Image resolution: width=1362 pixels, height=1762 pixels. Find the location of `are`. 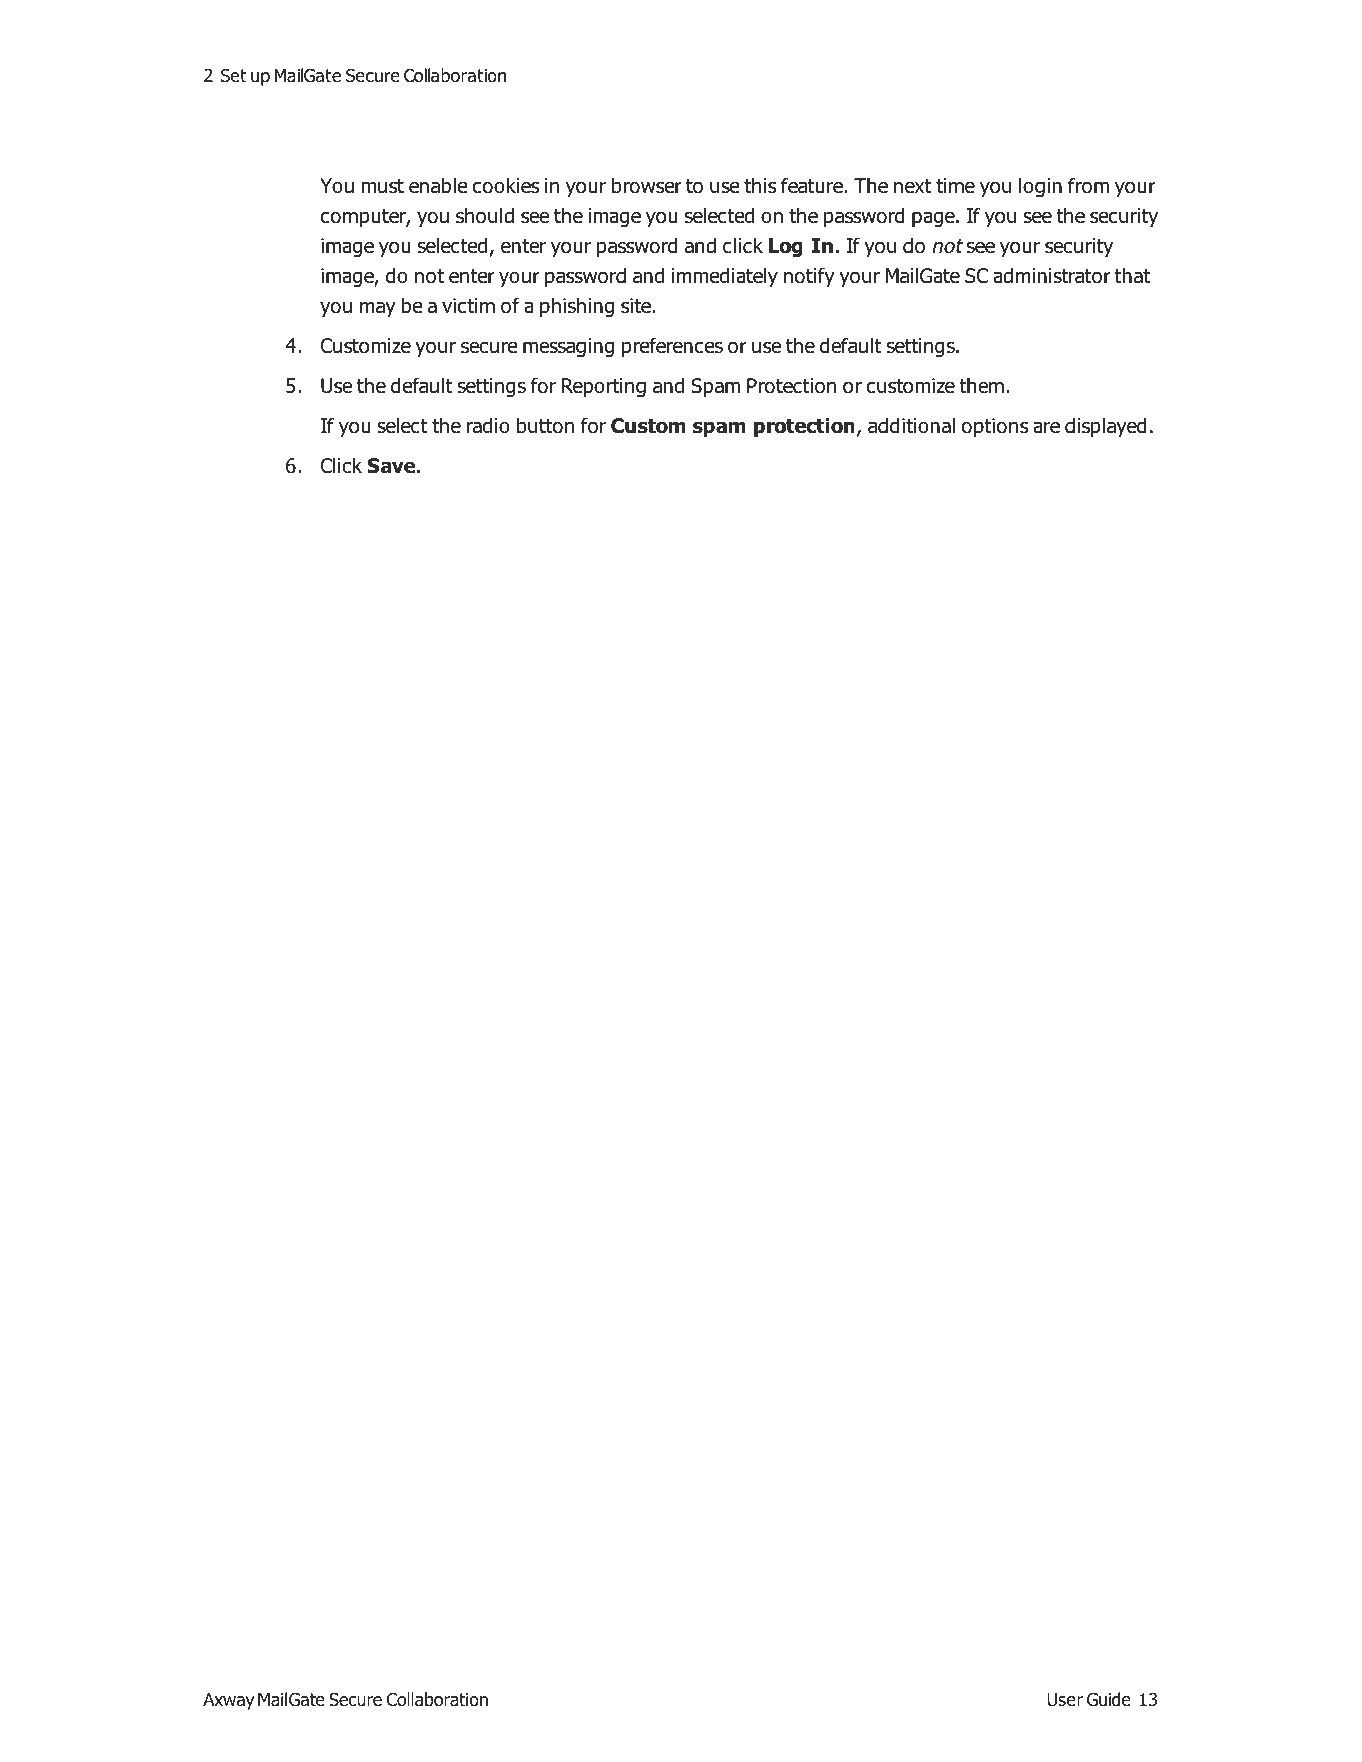

are is located at coordinates (1046, 427).
